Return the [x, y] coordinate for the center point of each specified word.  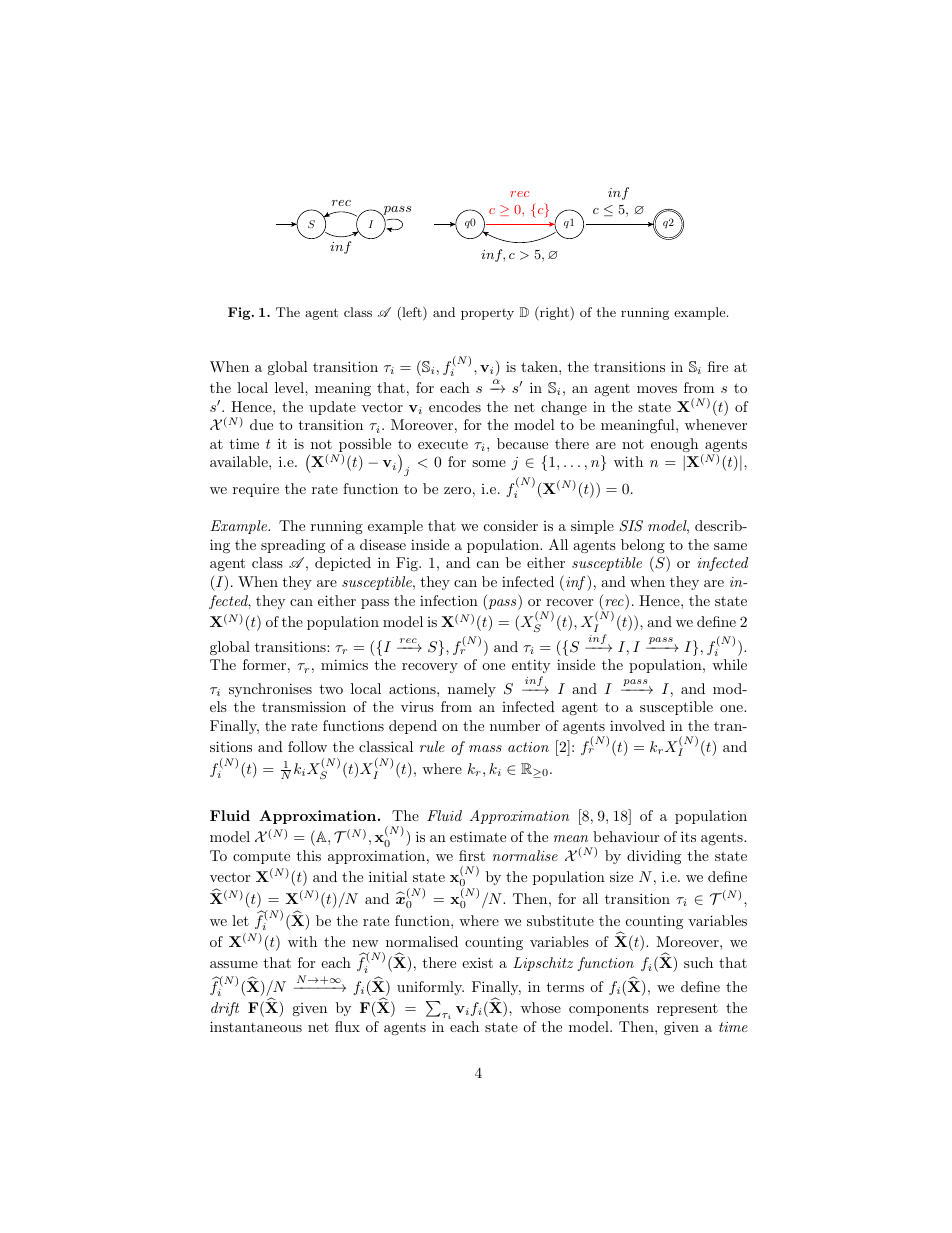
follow [307, 746]
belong [643, 546]
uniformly [430, 988]
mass [485, 748]
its [688, 836]
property [487, 314]
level [290, 387]
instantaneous [256, 1026]
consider [511, 525]
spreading [293, 546]
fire [718, 366]
